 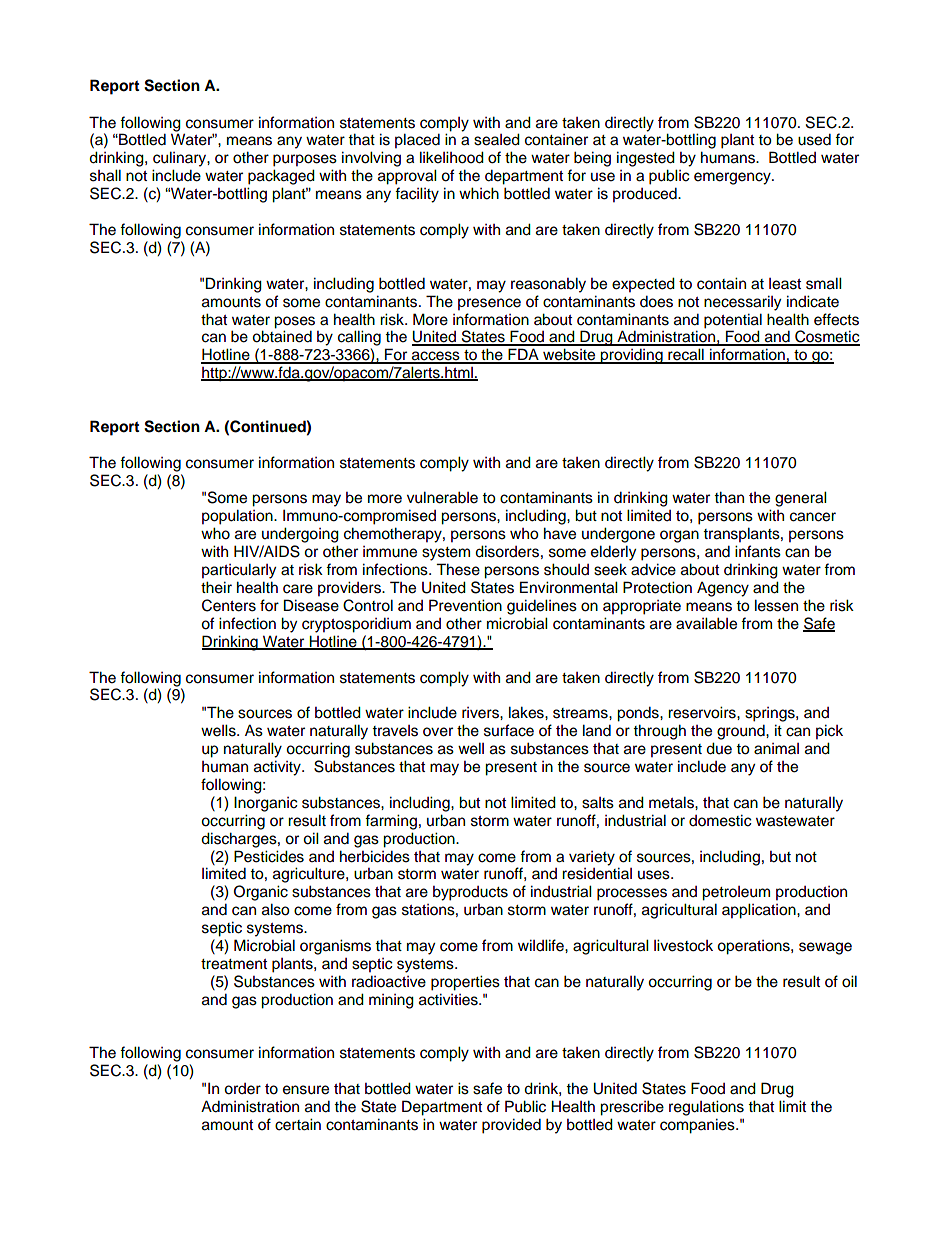 I want to click on certain, so click(x=298, y=1124).
